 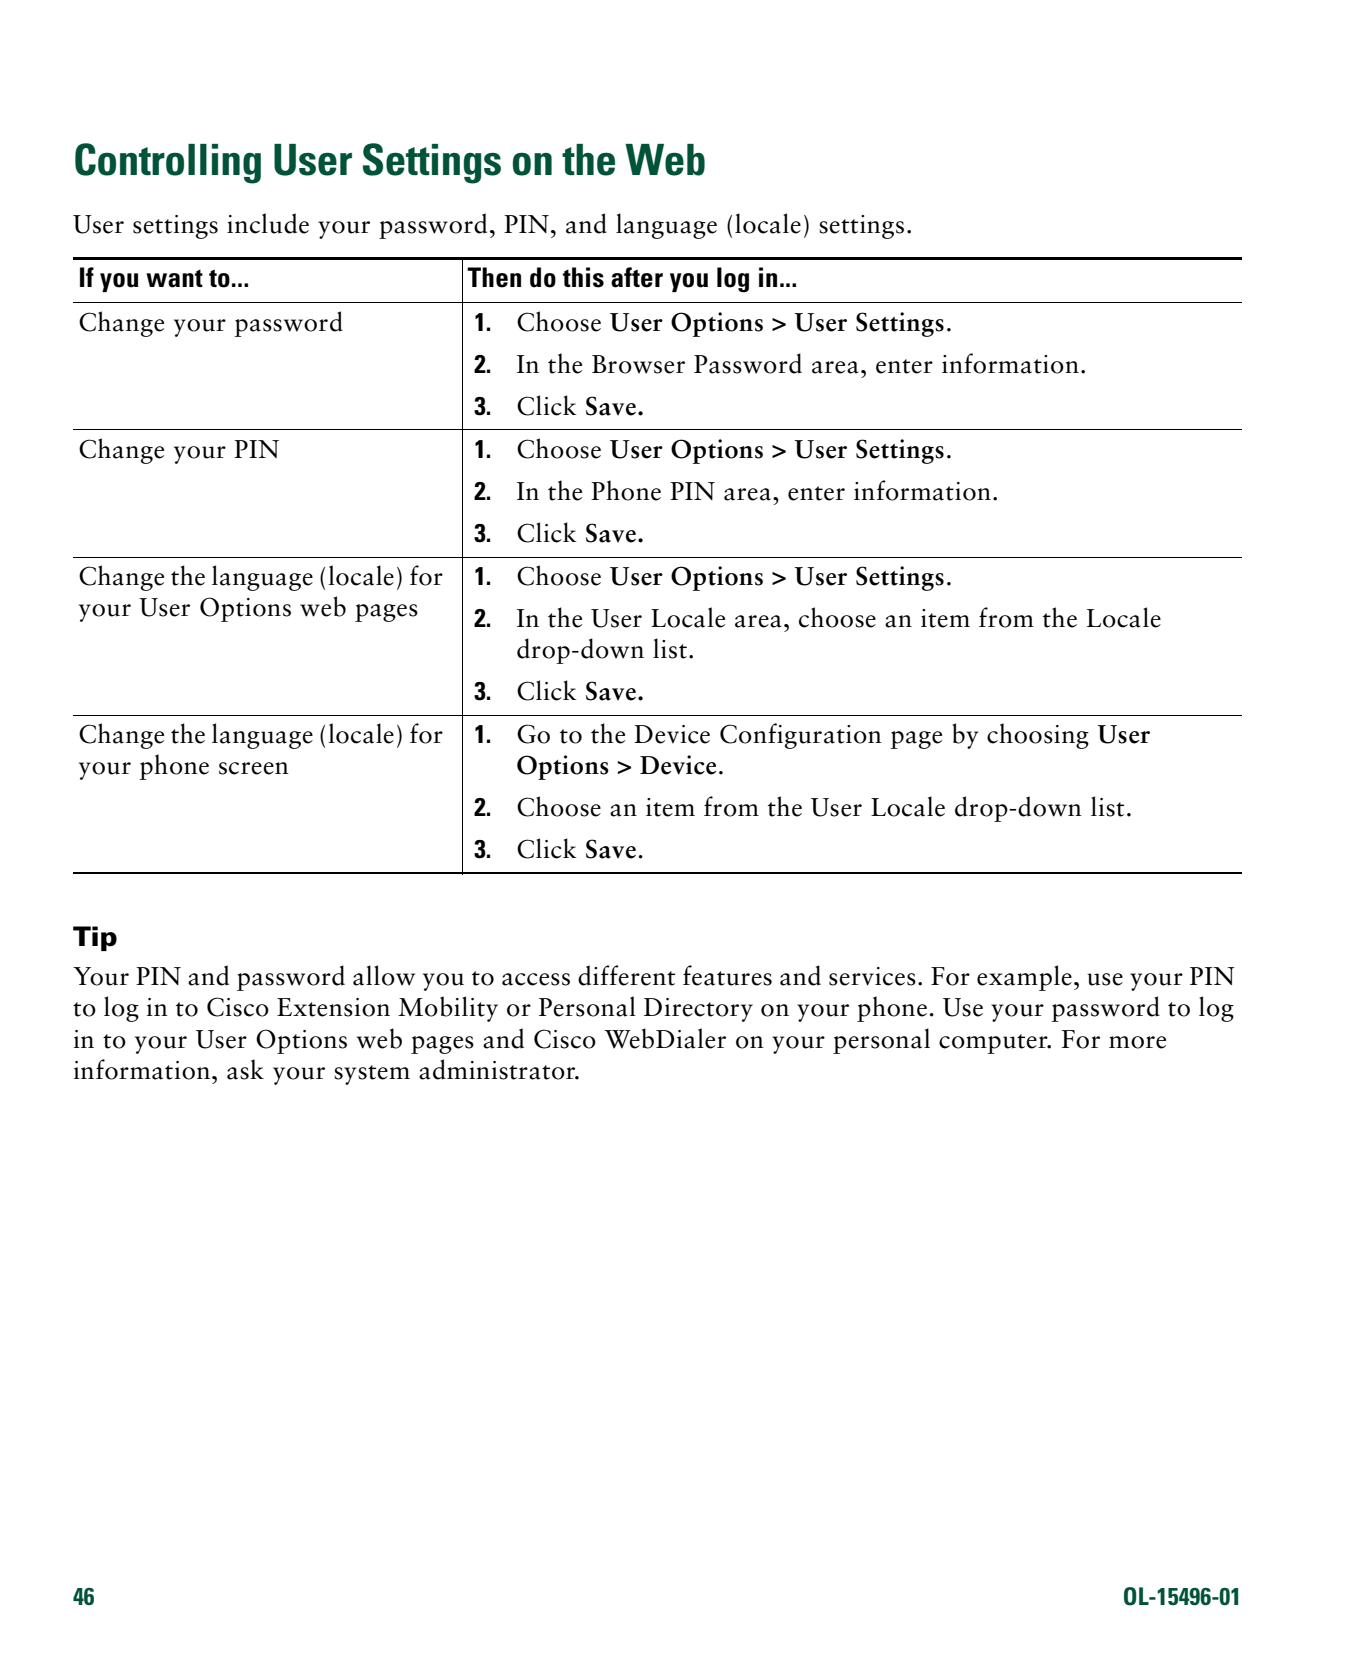 I want to click on ask, so click(x=245, y=1069).
